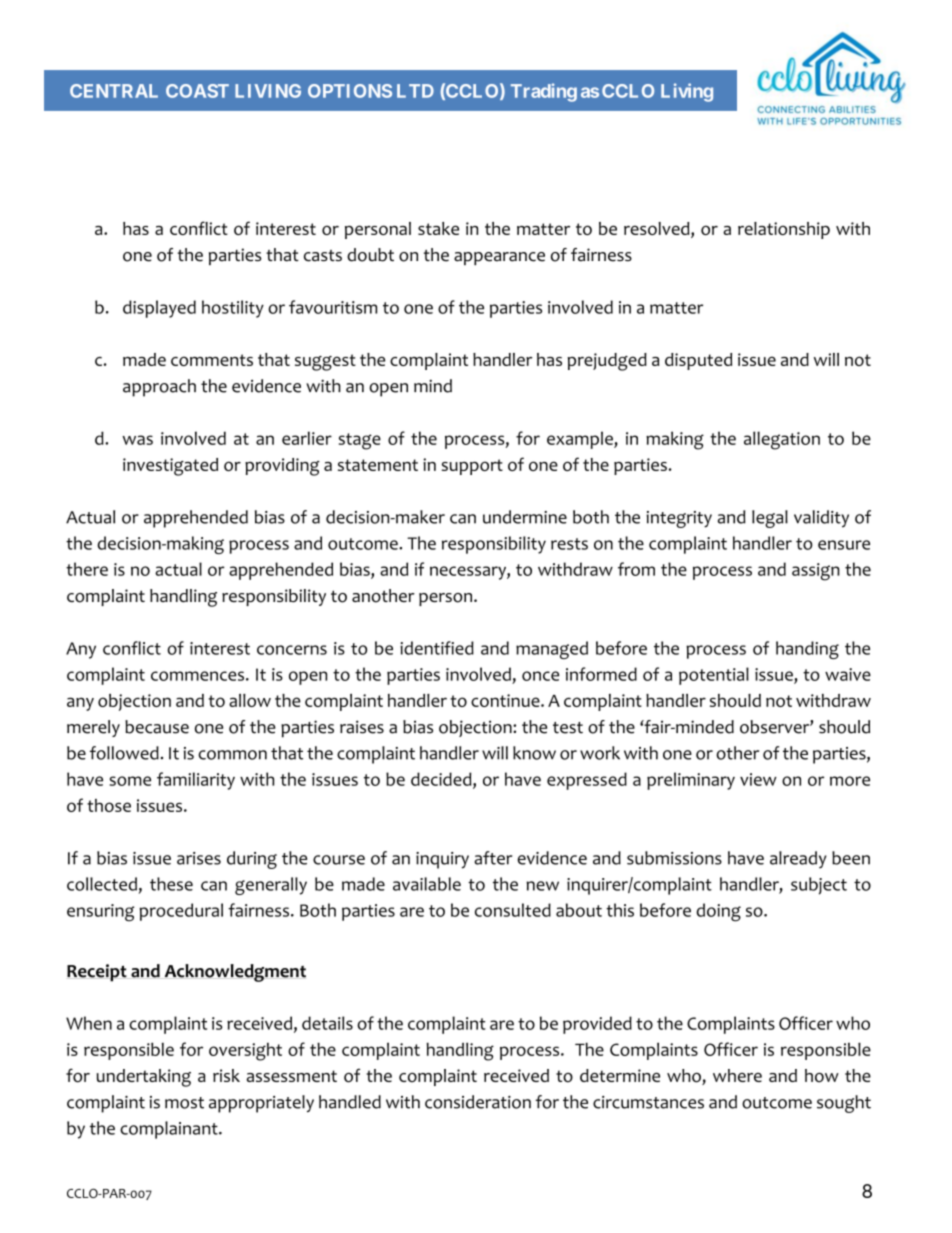 Image resolution: width=952 pixels, height=1233 pixels. Describe the element at coordinates (197, 91) in the screenshot. I see `COAST` at that location.
